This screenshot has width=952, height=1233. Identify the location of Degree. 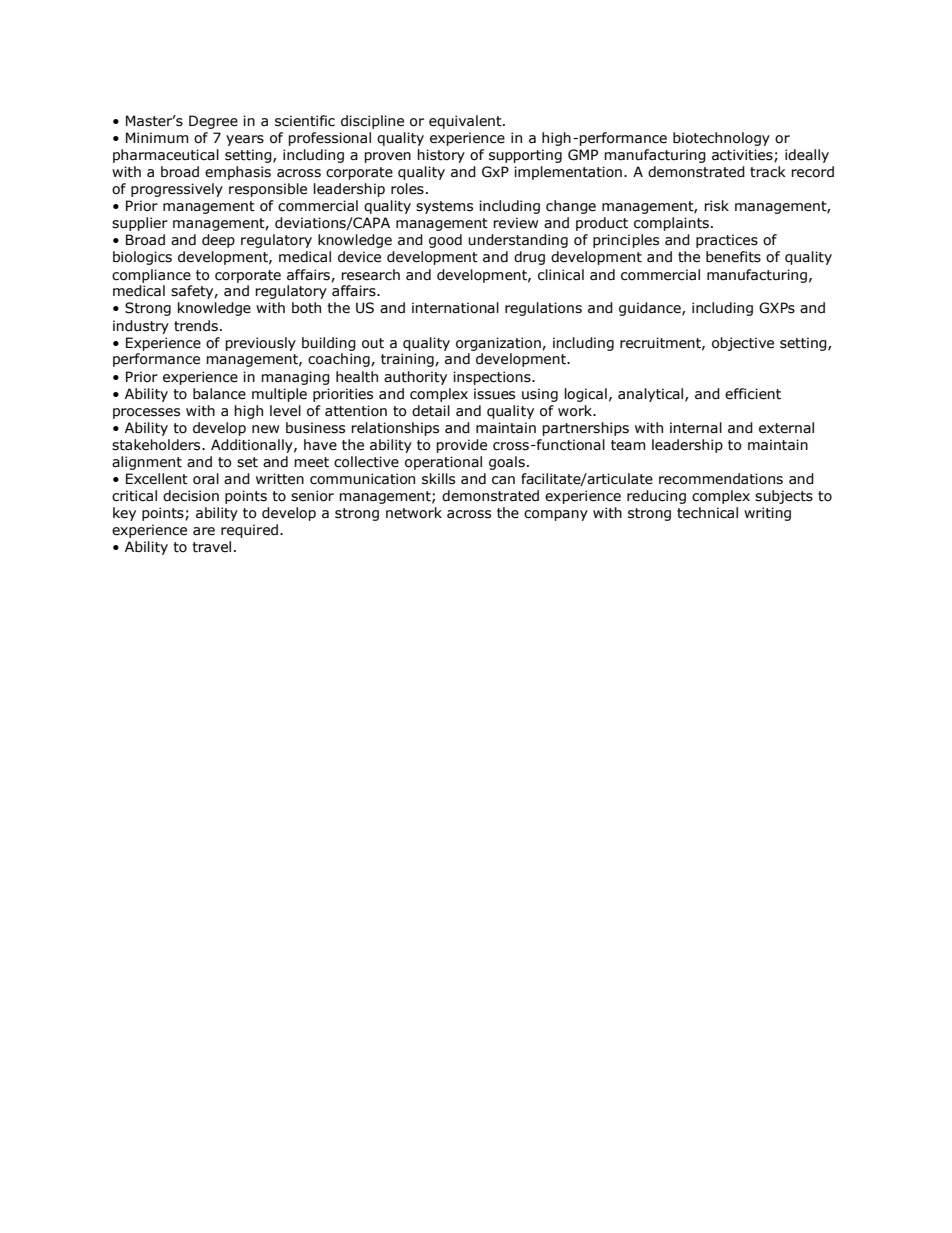
(213, 122).
